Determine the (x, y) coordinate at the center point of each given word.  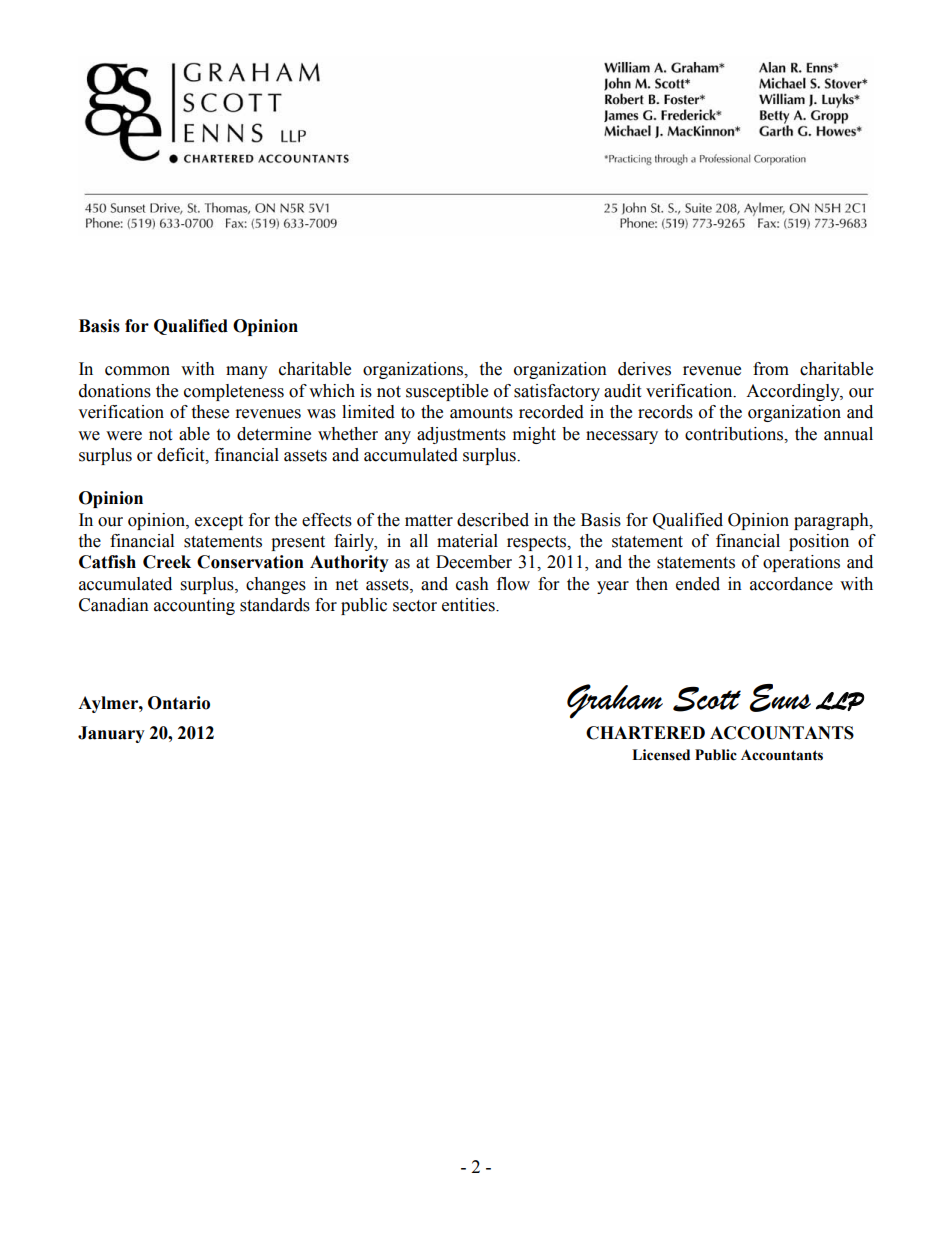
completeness (234, 392)
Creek (167, 562)
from (771, 369)
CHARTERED (645, 733)
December (474, 562)
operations (801, 563)
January (111, 734)
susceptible (447, 392)
